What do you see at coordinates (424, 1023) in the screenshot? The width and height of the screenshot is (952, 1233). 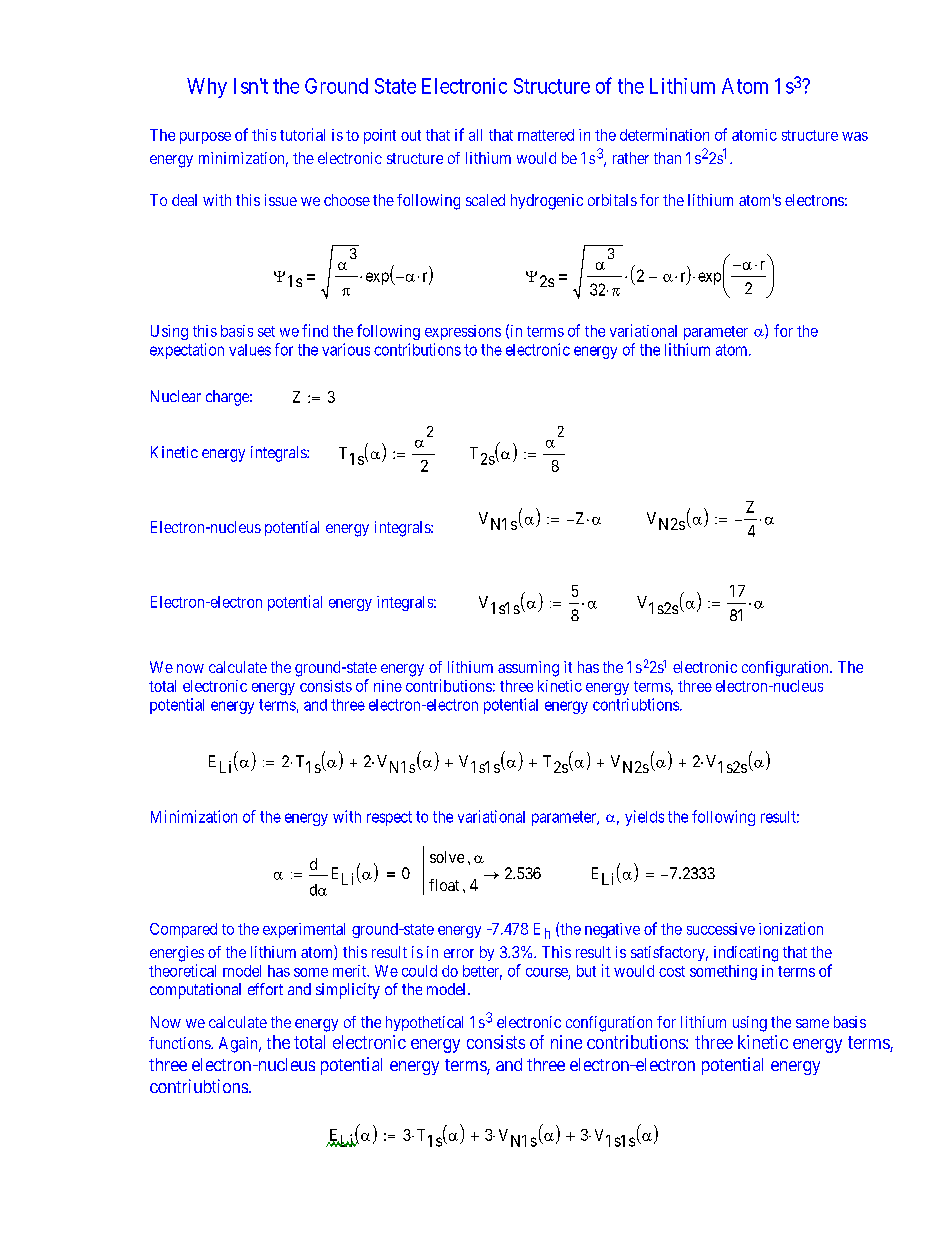 I see `hypothetical` at bounding box center [424, 1023].
